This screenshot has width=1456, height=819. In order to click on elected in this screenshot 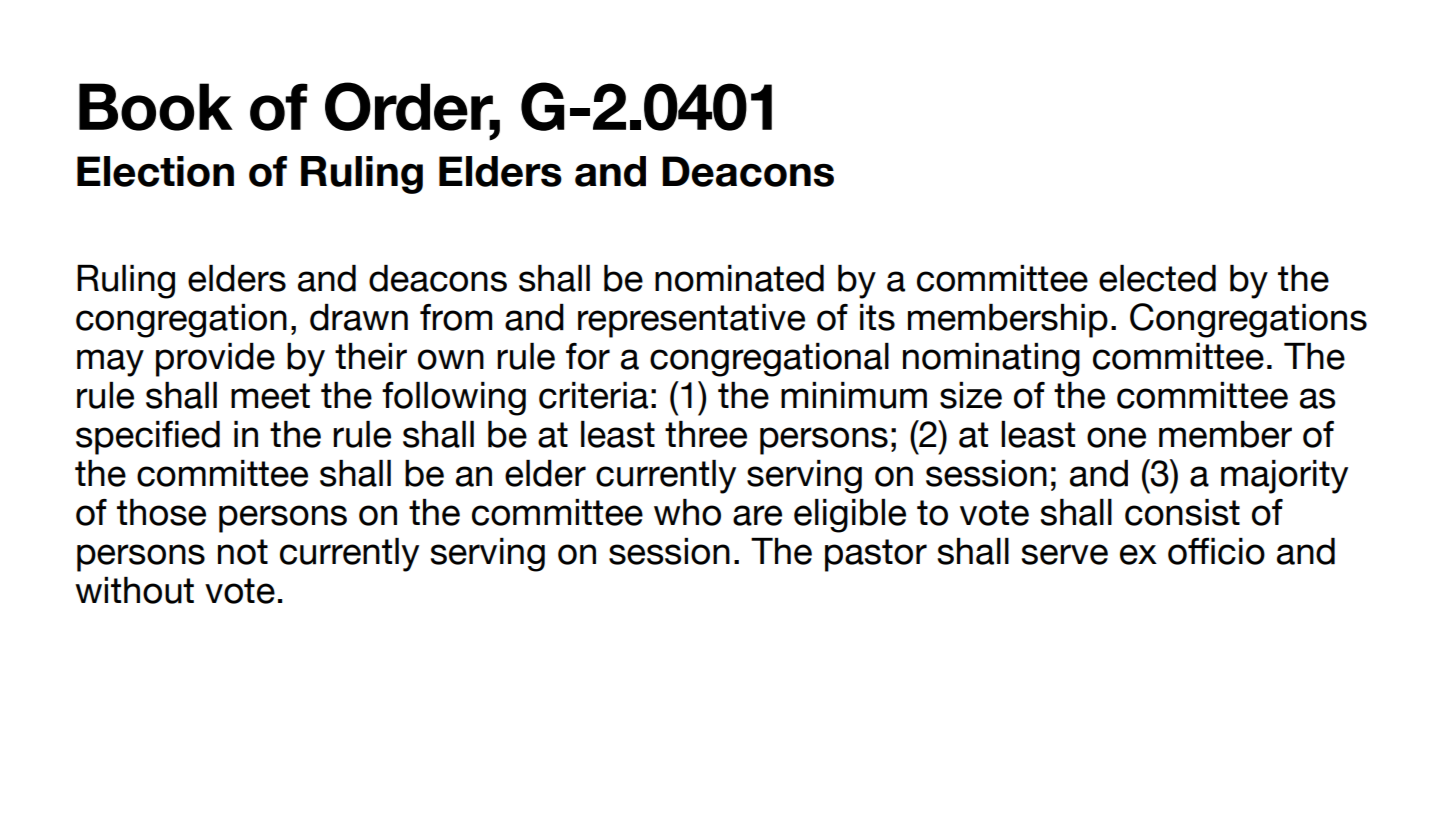, I will do `click(1157, 278)`.
